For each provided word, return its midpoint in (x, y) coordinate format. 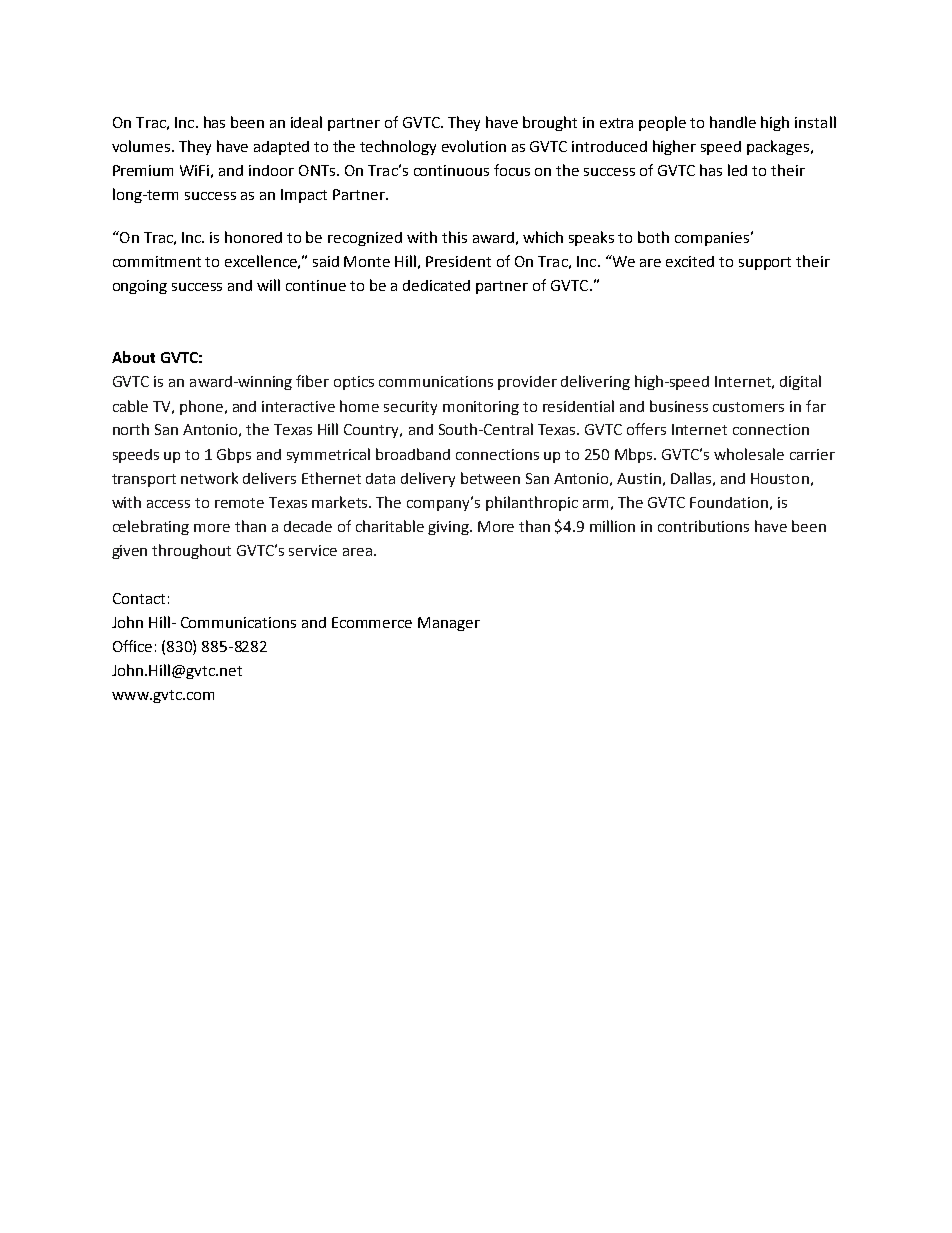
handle (733, 122)
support (765, 263)
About (133, 357)
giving (450, 528)
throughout (191, 551)
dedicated (436, 285)
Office (132, 646)
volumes (142, 146)
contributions (703, 526)
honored (253, 237)
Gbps (234, 455)
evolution (474, 146)
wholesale (749, 454)
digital (800, 382)
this (454, 237)
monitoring (481, 408)
